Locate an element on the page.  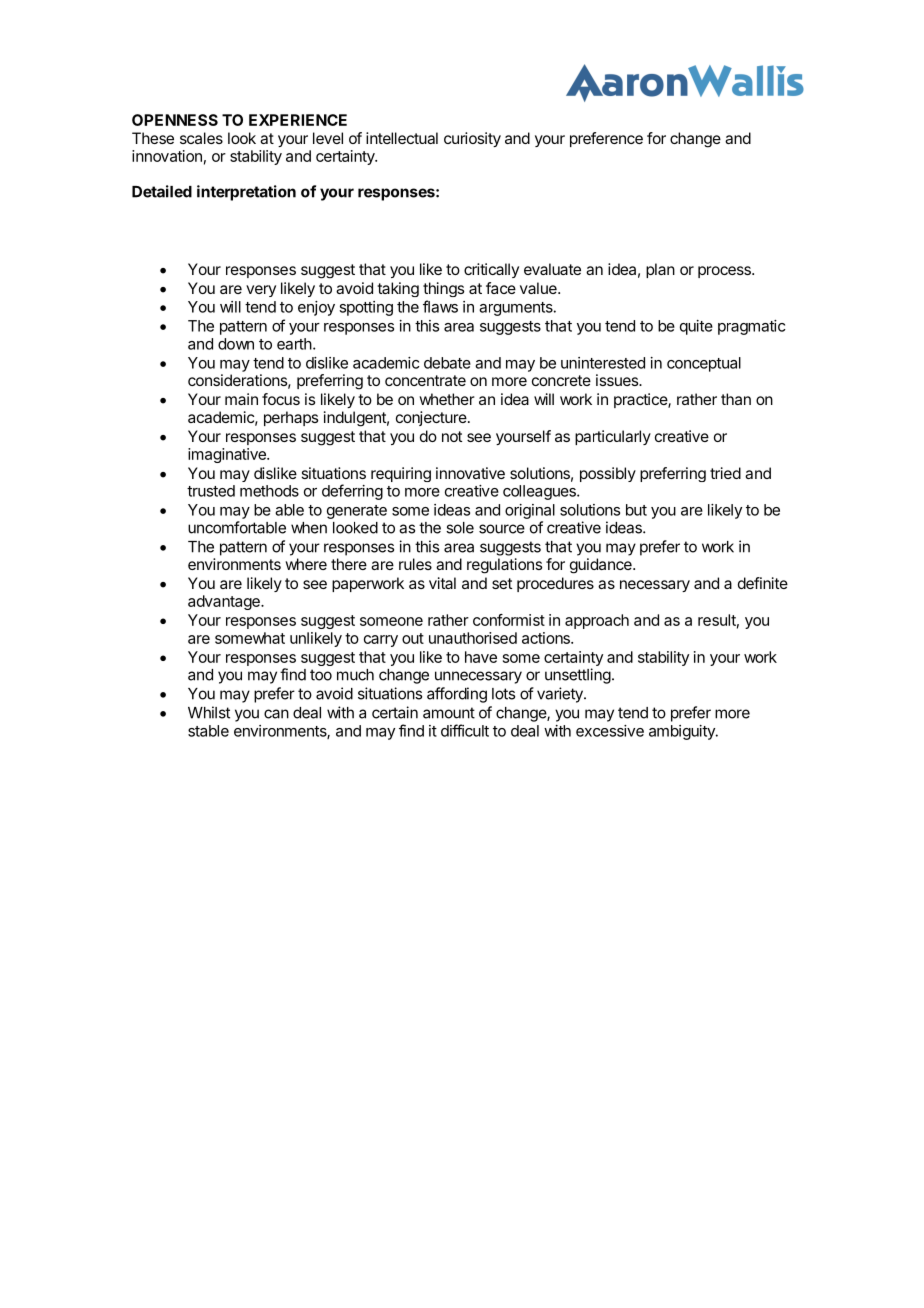
but is located at coordinates (636, 510).
